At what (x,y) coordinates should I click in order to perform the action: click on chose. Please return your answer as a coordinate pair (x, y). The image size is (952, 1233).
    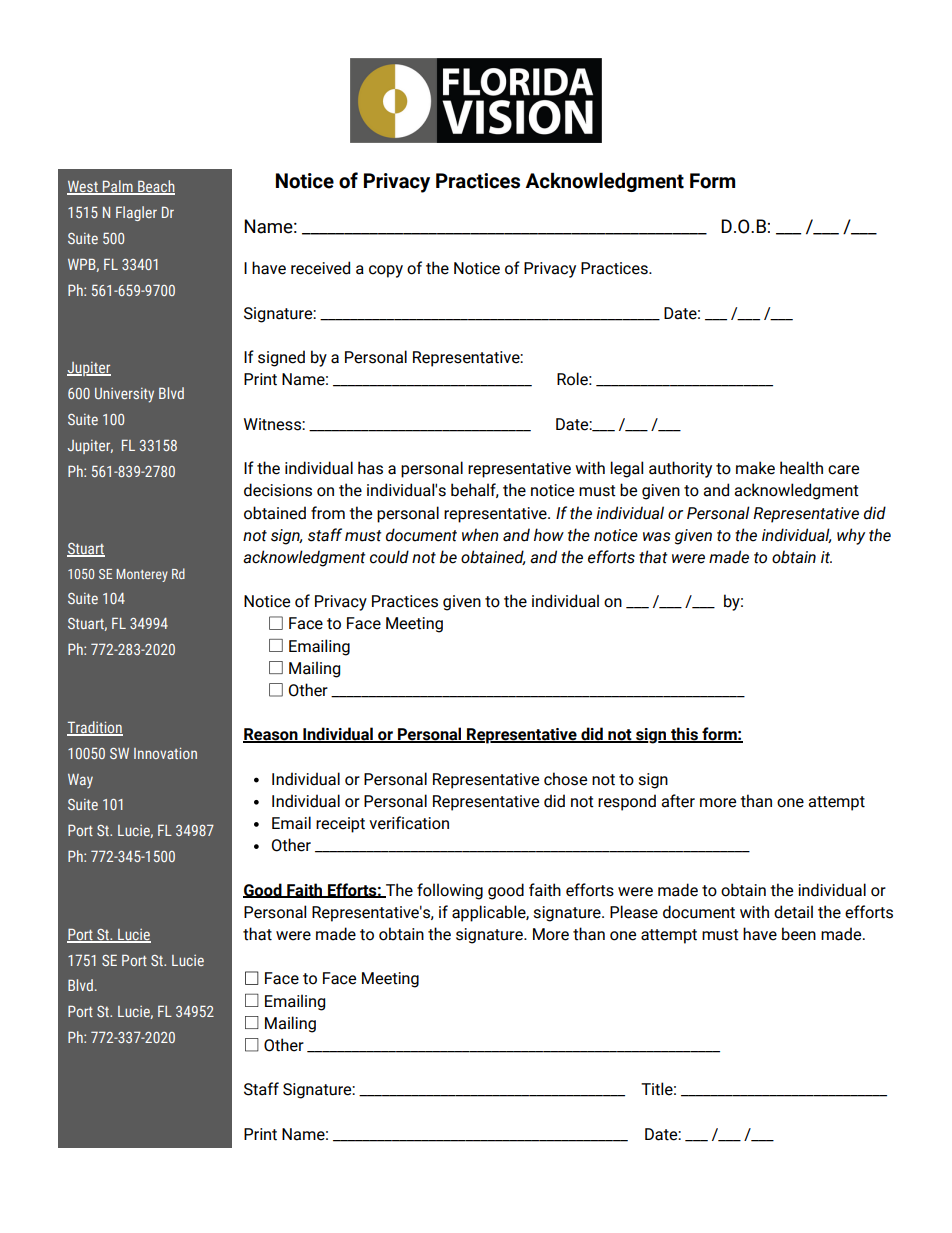
    Looking at the image, I should click on (565, 779).
